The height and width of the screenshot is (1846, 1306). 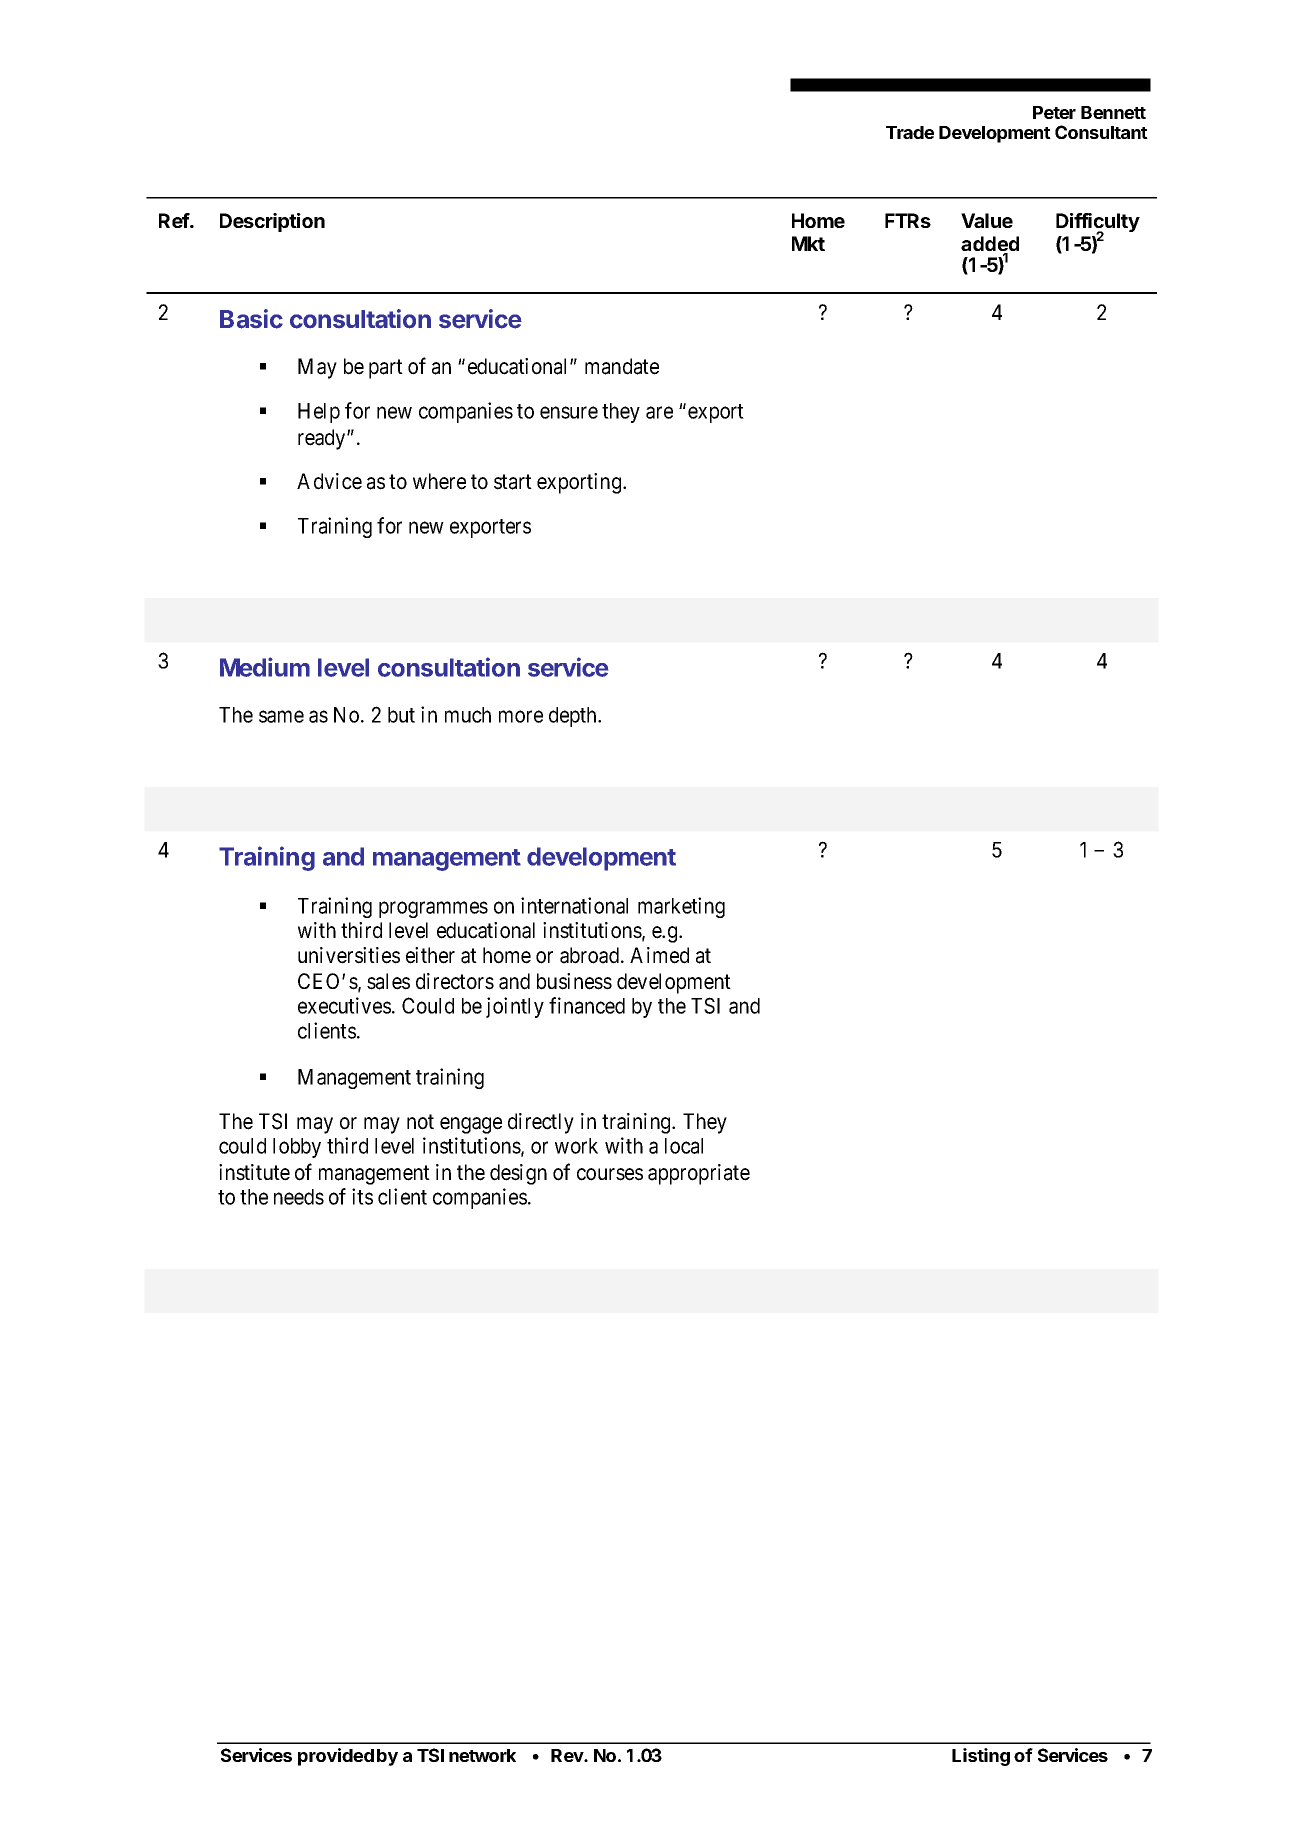 What do you see at coordinates (990, 245) in the screenshot?
I see `added` at bounding box center [990, 245].
